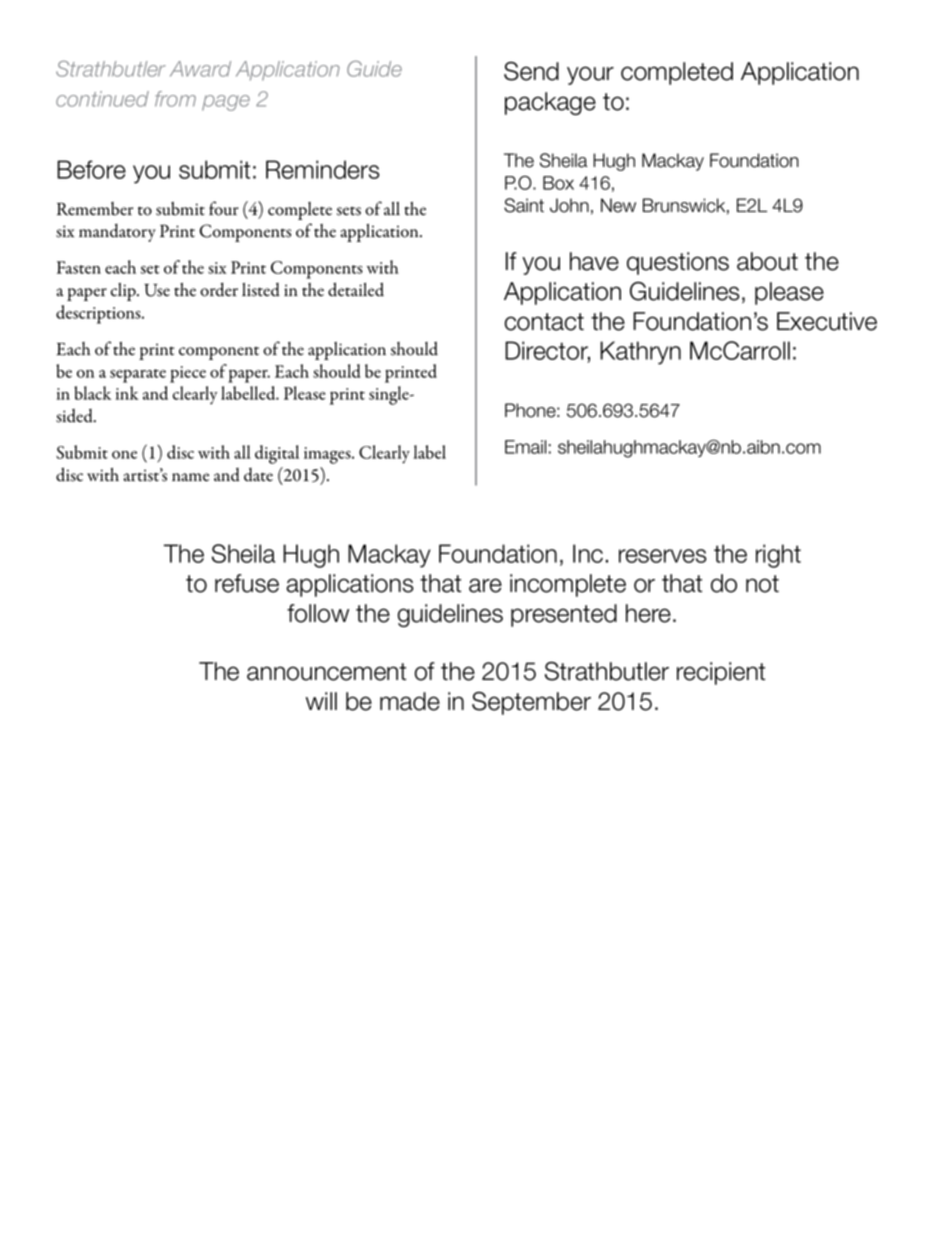 This document has height=1233, width=952. What do you see at coordinates (188, 374) in the document?
I see `piece` at bounding box center [188, 374].
